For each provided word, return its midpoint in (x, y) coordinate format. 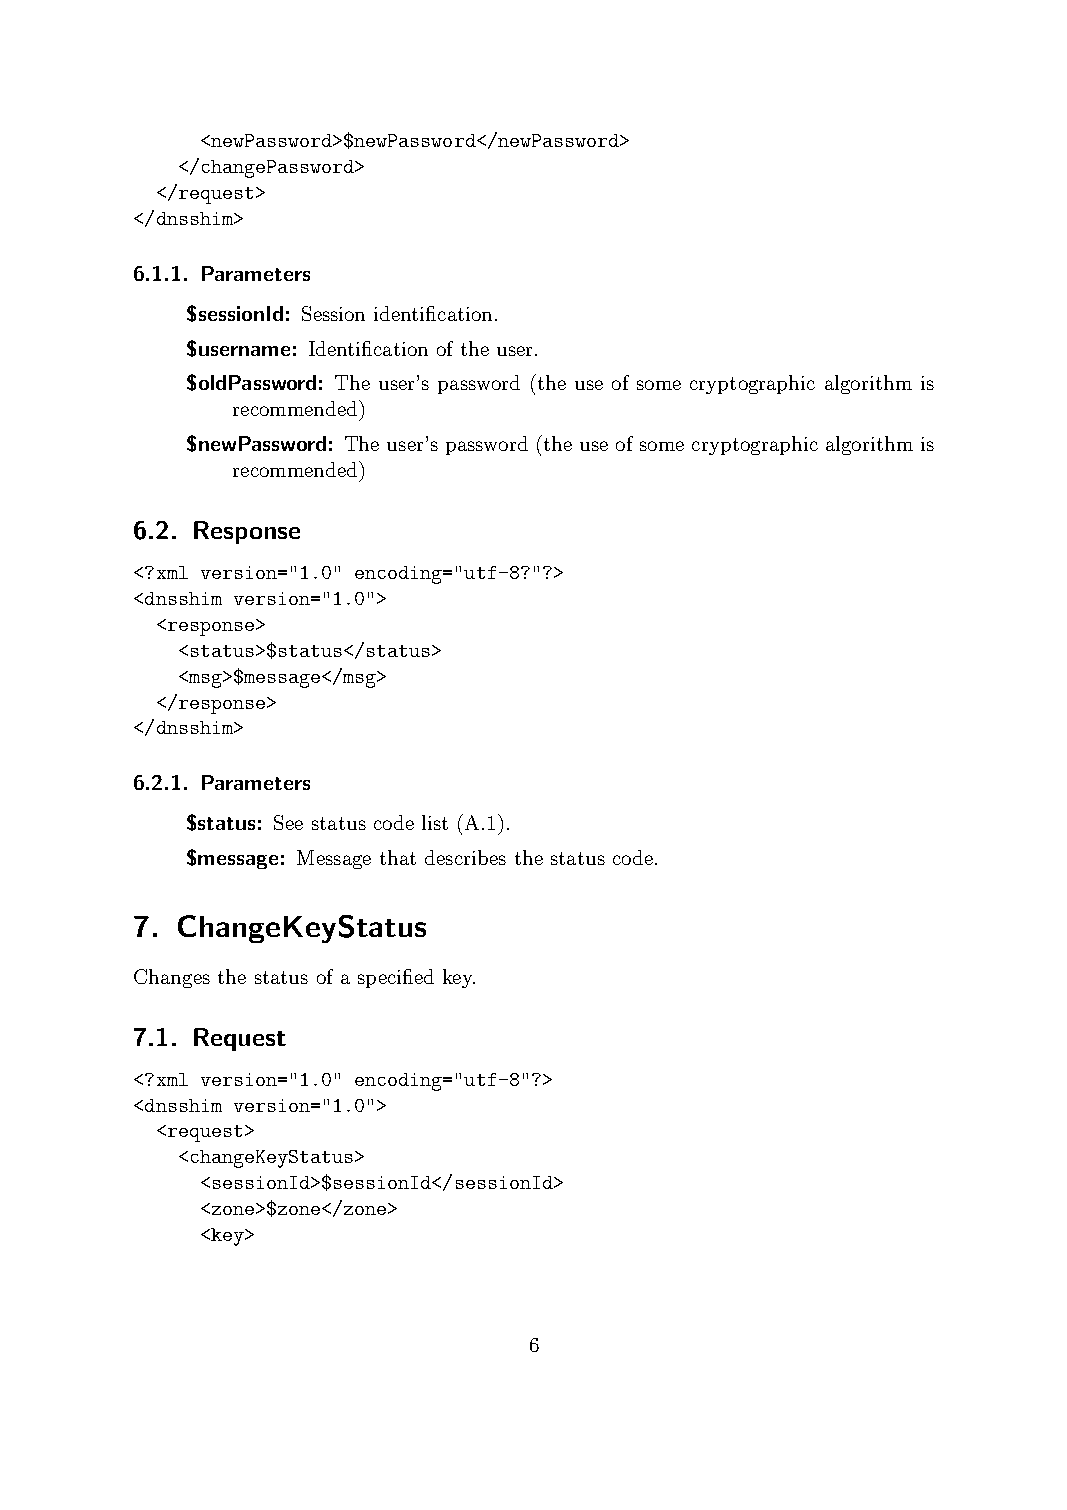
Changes (172, 978)
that (398, 857)
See (288, 822)
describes (465, 857)
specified (396, 978)
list (435, 822)
